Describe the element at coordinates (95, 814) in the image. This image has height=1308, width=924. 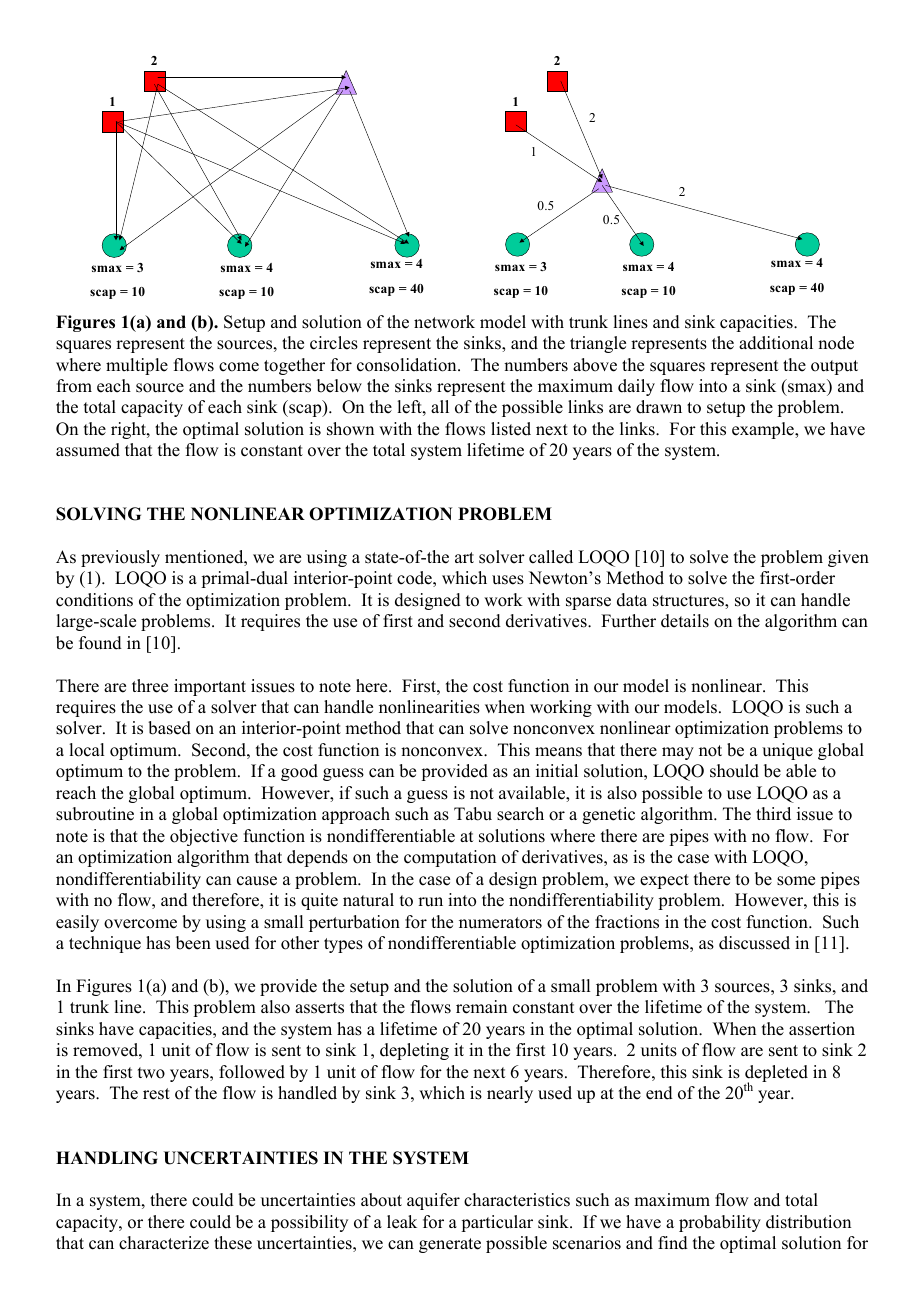
I see `subroutine` at that location.
